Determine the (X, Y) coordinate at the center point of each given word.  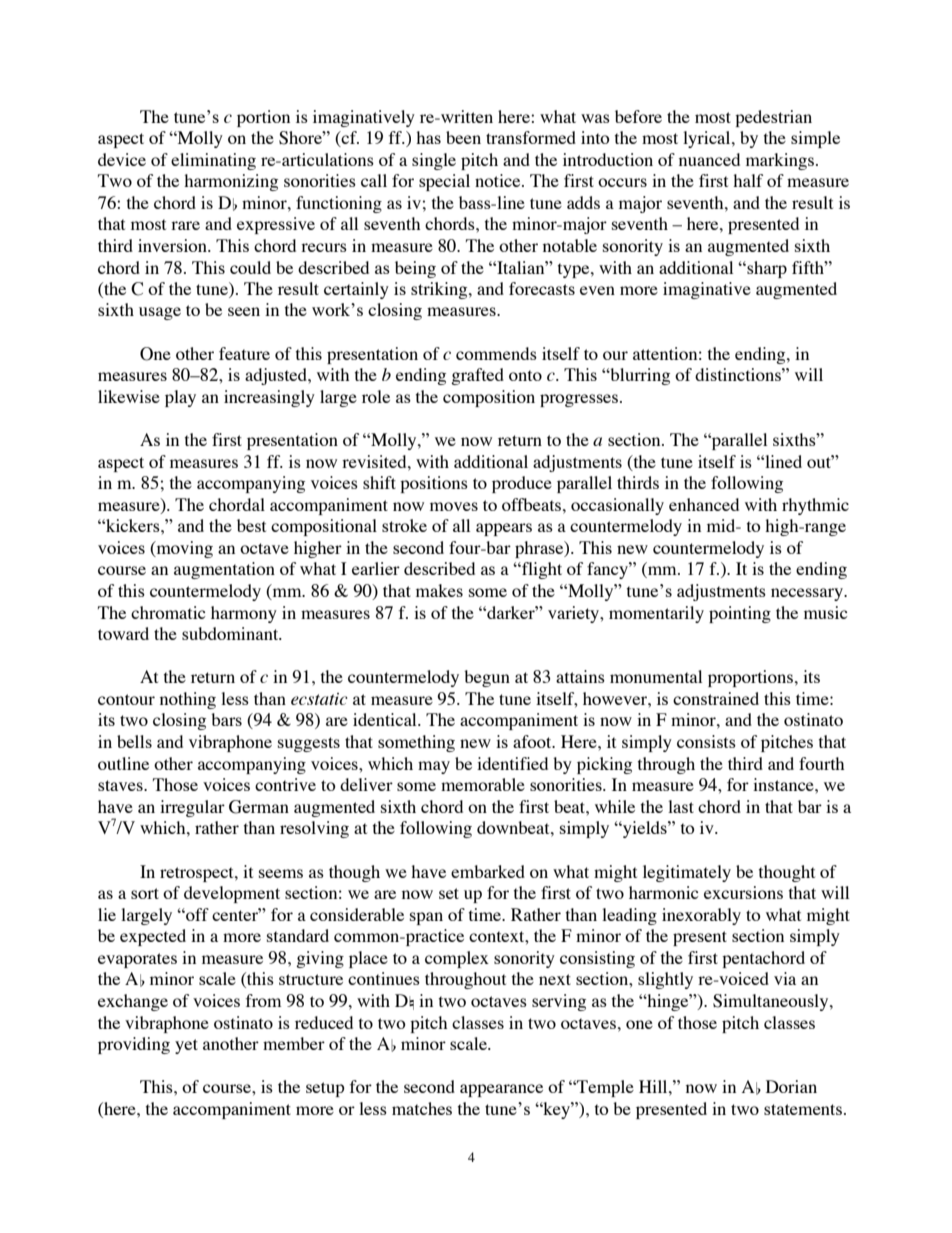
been (463, 137)
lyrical (708, 139)
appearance (501, 1090)
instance (784, 784)
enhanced (704, 504)
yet (186, 1046)
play (180, 398)
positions (434, 484)
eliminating (213, 161)
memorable (483, 784)
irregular (192, 808)
